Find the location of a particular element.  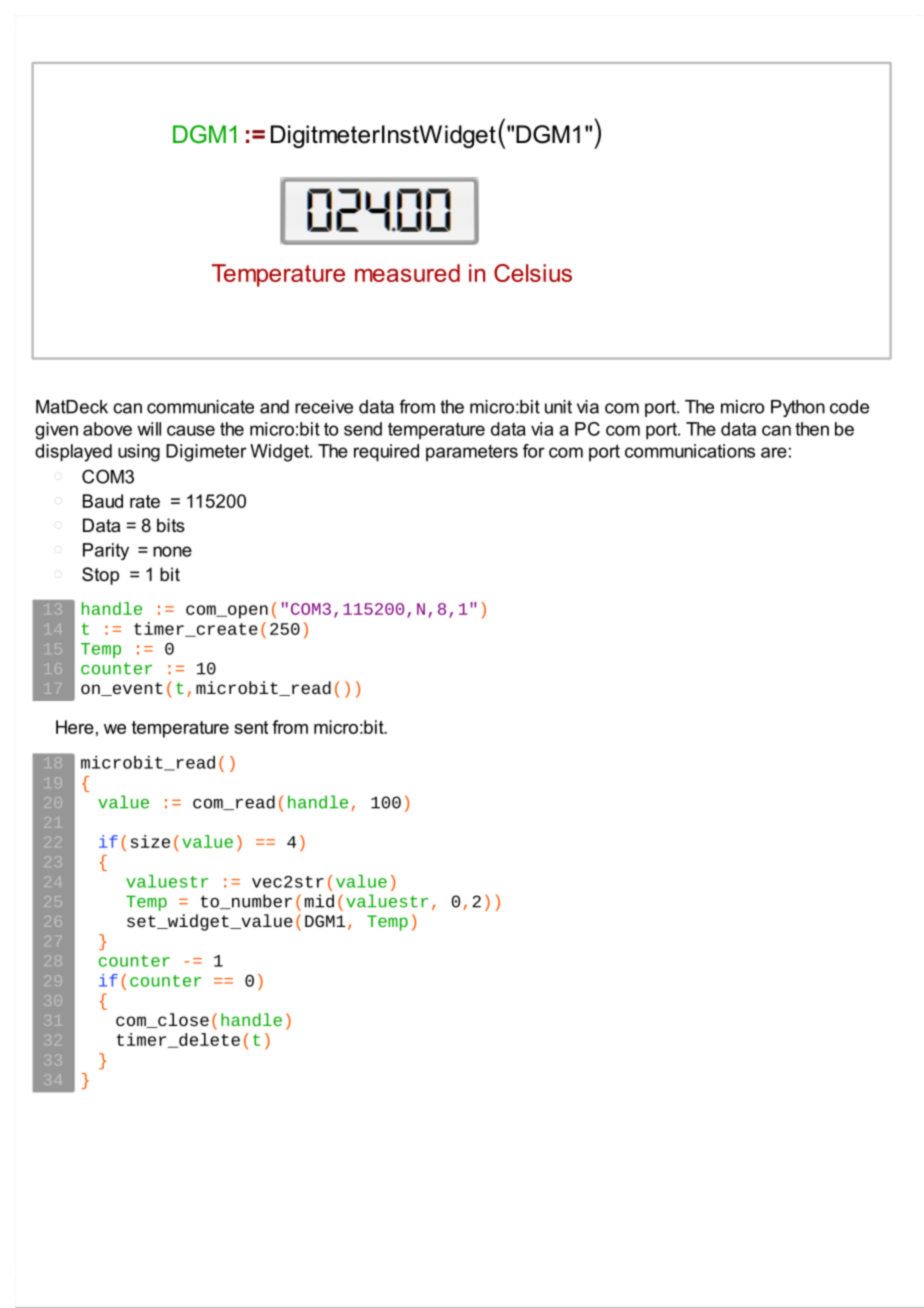

sent is located at coordinates (251, 727).
